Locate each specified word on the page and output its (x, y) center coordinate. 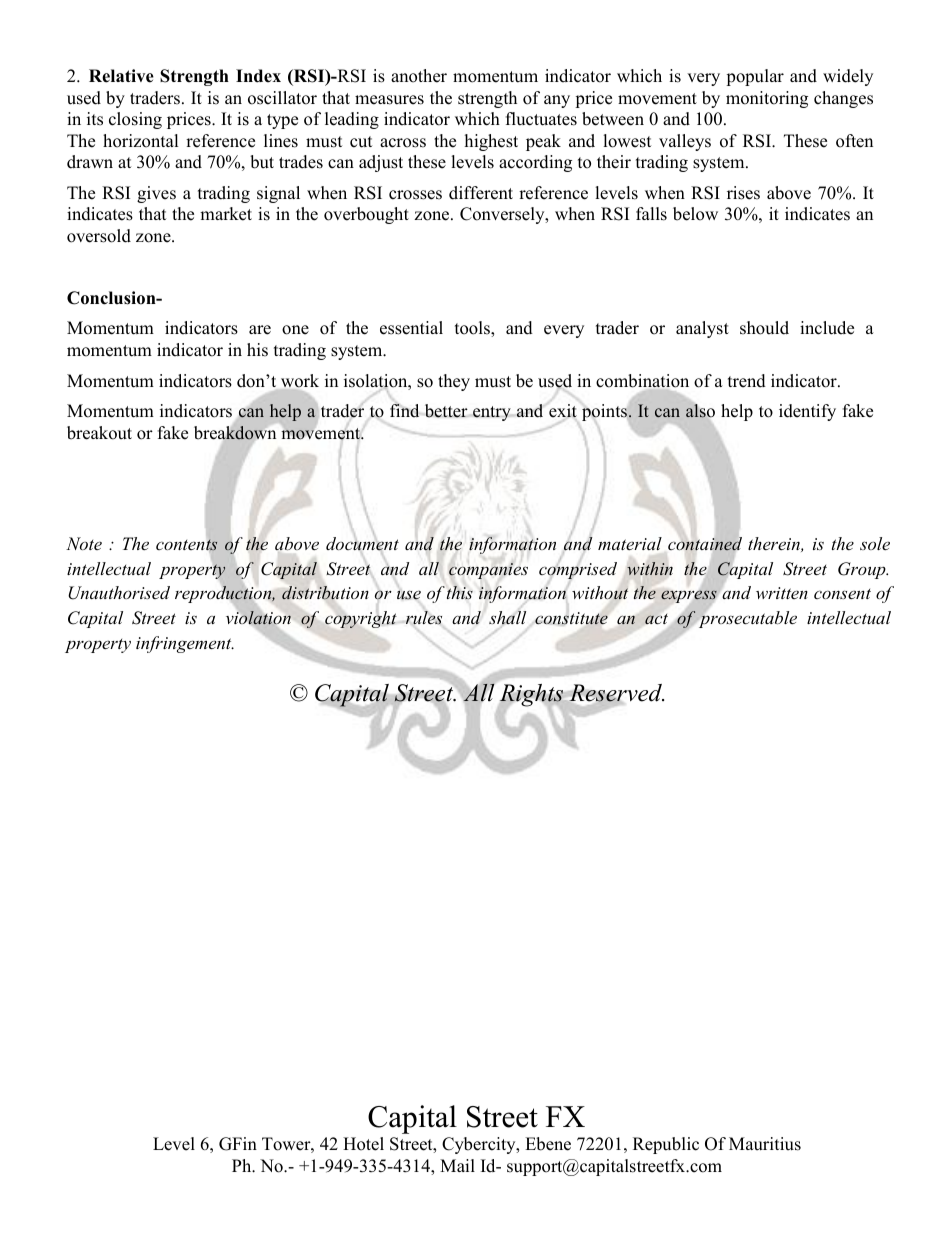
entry (493, 413)
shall (507, 618)
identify (807, 412)
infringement (185, 644)
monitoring (767, 99)
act (656, 619)
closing (135, 120)
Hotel (363, 1144)
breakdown (235, 433)
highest (491, 142)
